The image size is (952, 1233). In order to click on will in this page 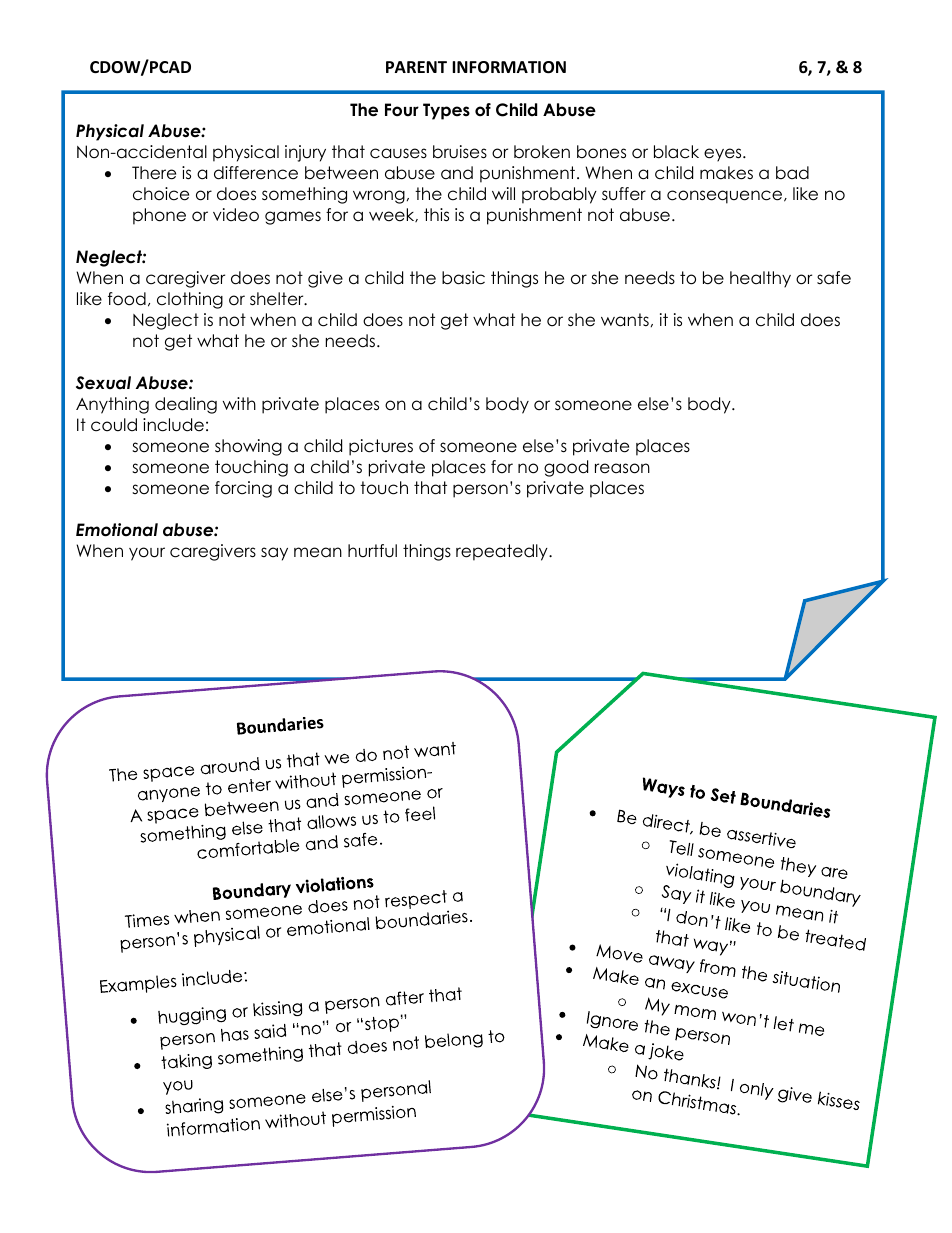, I will do `click(503, 193)`.
